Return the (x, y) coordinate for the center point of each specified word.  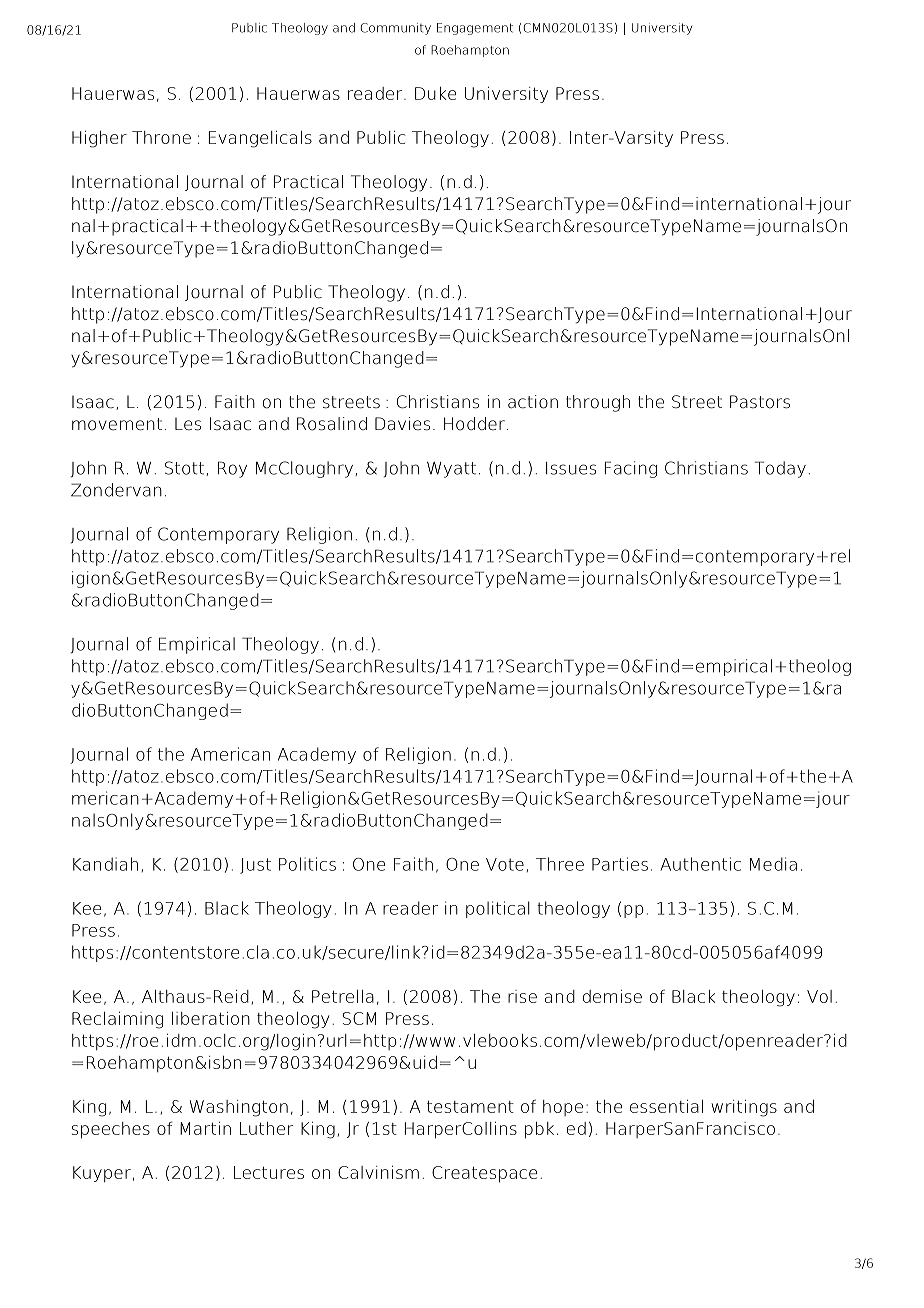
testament (470, 1106)
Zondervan (116, 490)
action (533, 402)
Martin (205, 1128)
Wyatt (451, 470)
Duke (435, 93)
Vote (505, 864)
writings (744, 1108)
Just (255, 866)
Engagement (475, 29)
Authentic (700, 864)
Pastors (760, 402)
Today (780, 469)
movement (117, 424)
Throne (161, 137)
